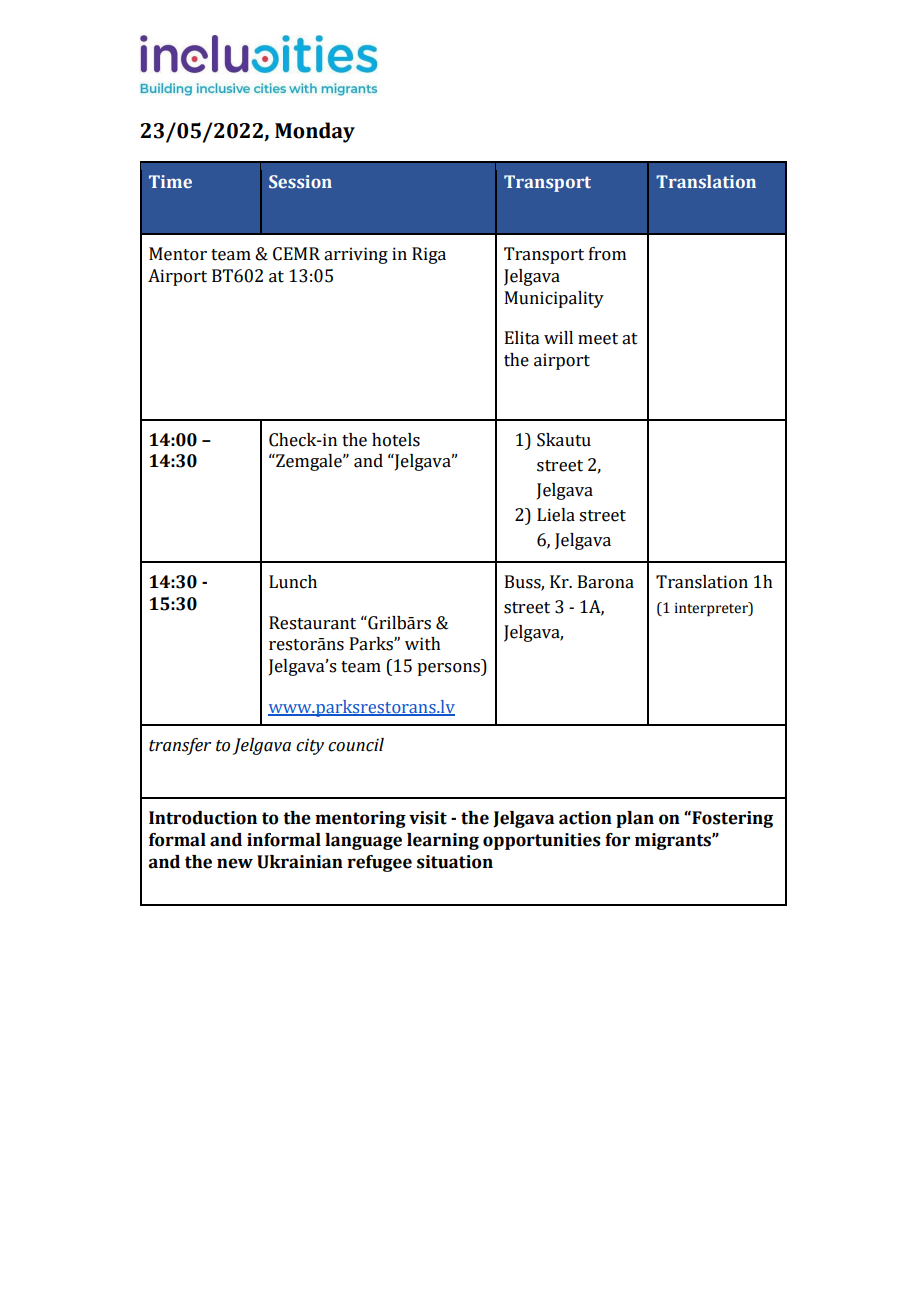 The width and height of the screenshot is (924, 1309). Describe the element at coordinates (607, 254) in the screenshot. I see `from` at that location.
